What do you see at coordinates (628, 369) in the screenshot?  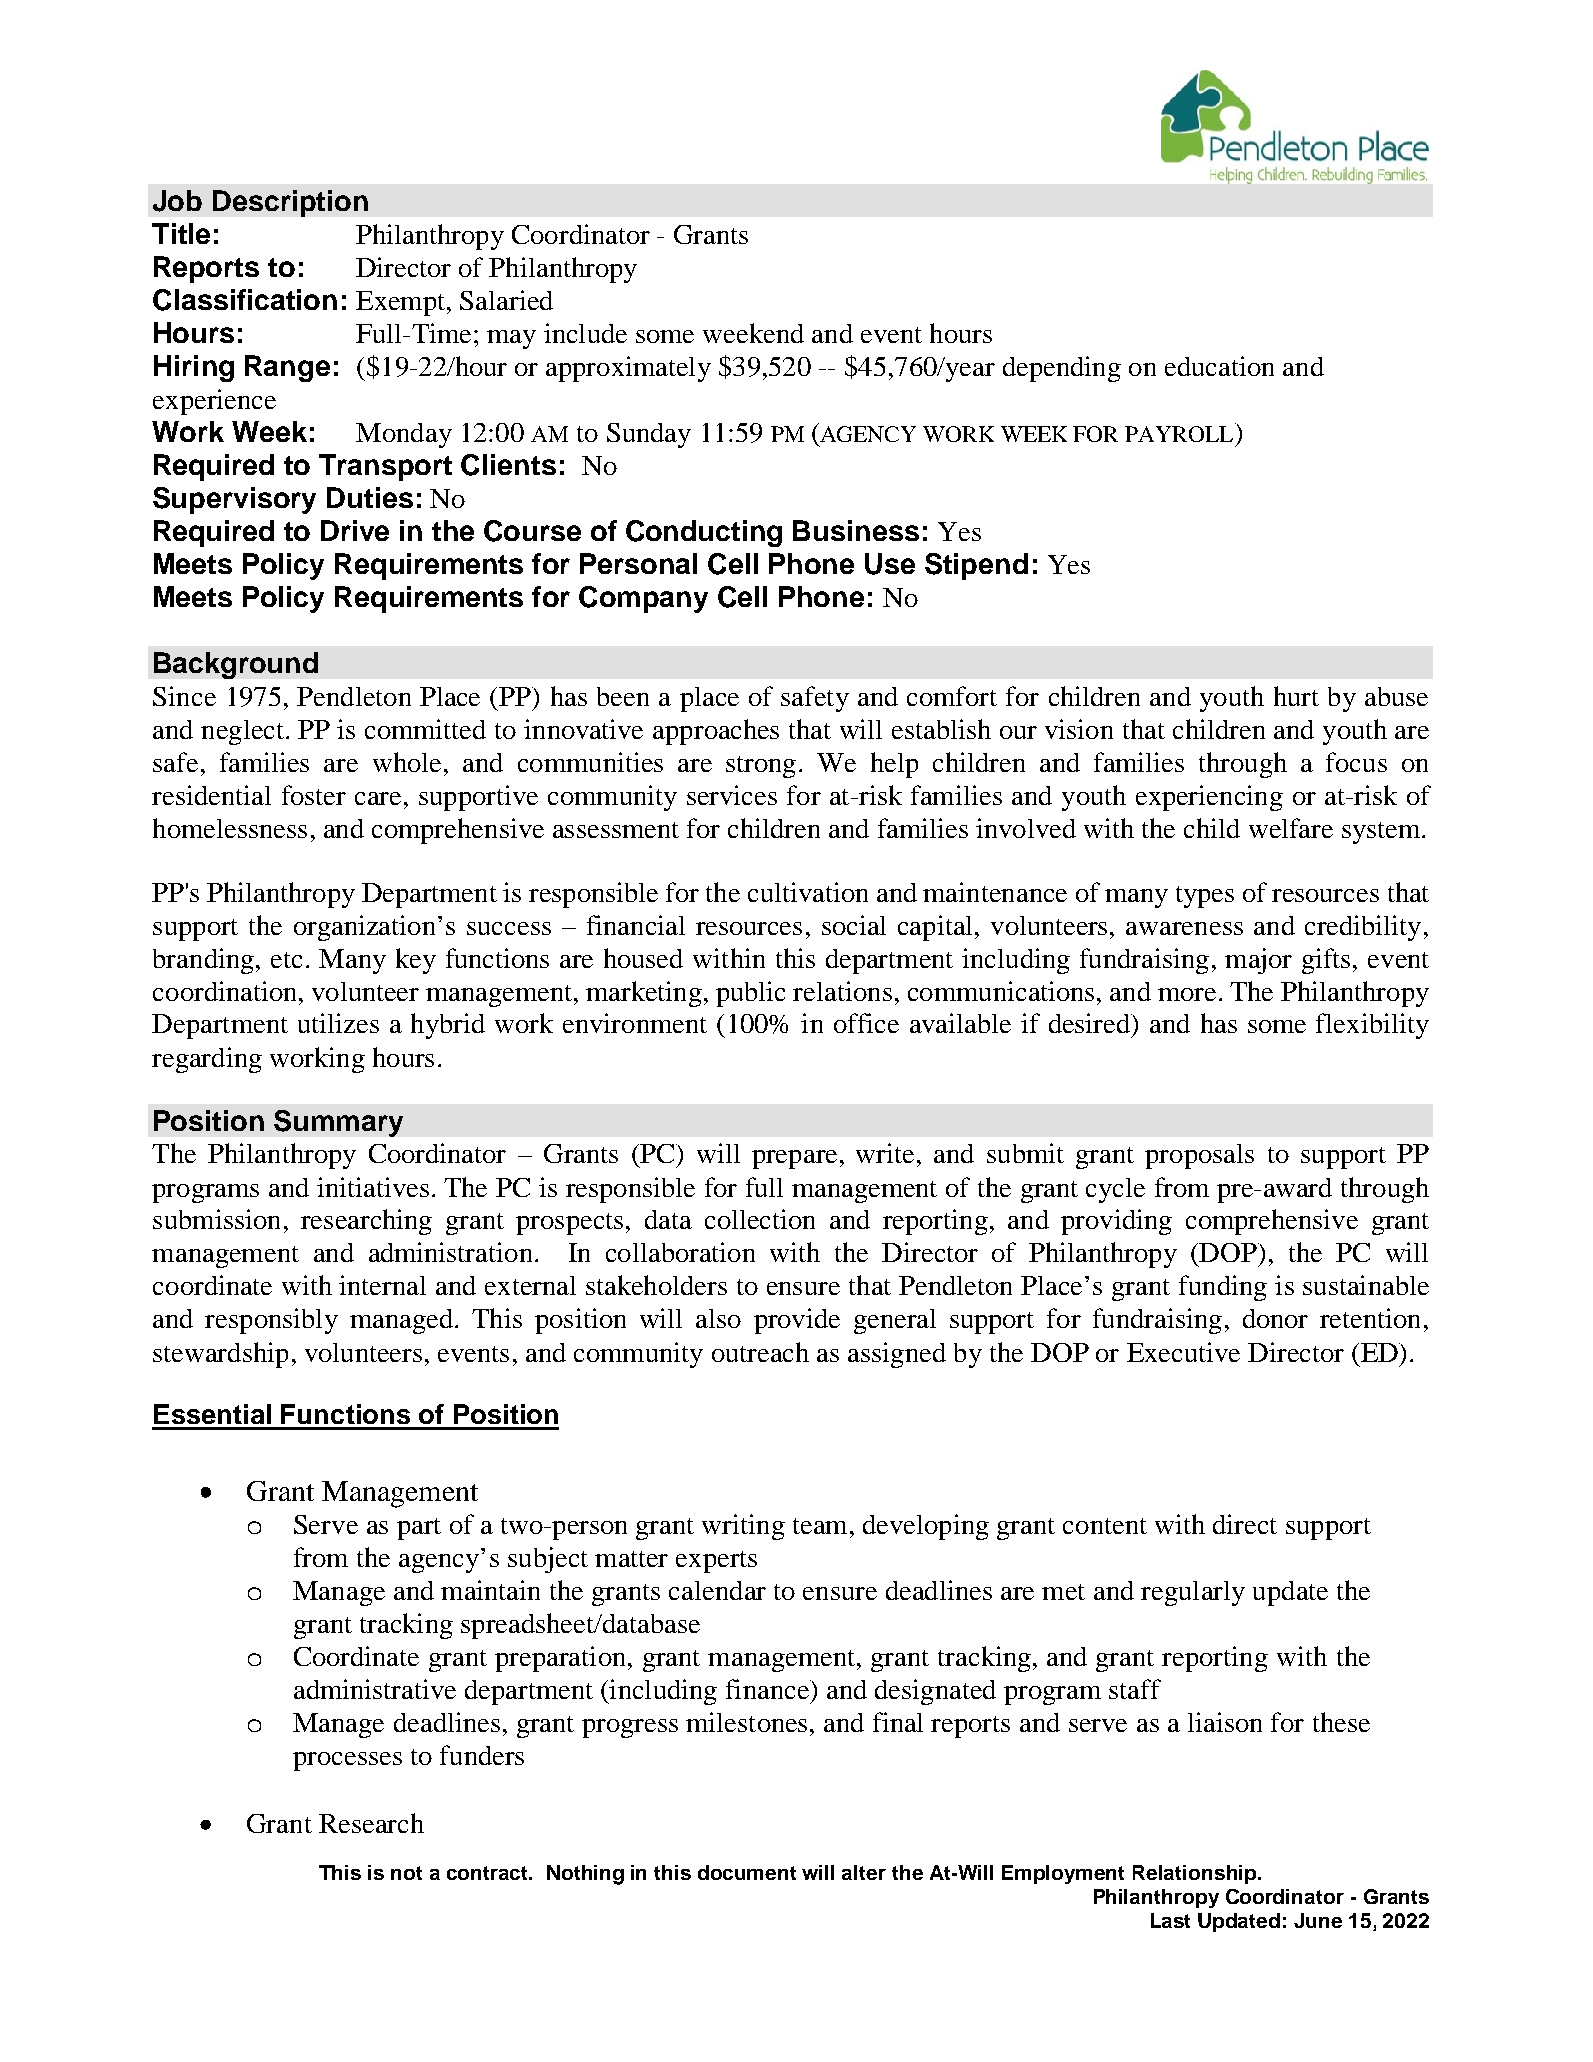 I see `approximately` at bounding box center [628, 369].
